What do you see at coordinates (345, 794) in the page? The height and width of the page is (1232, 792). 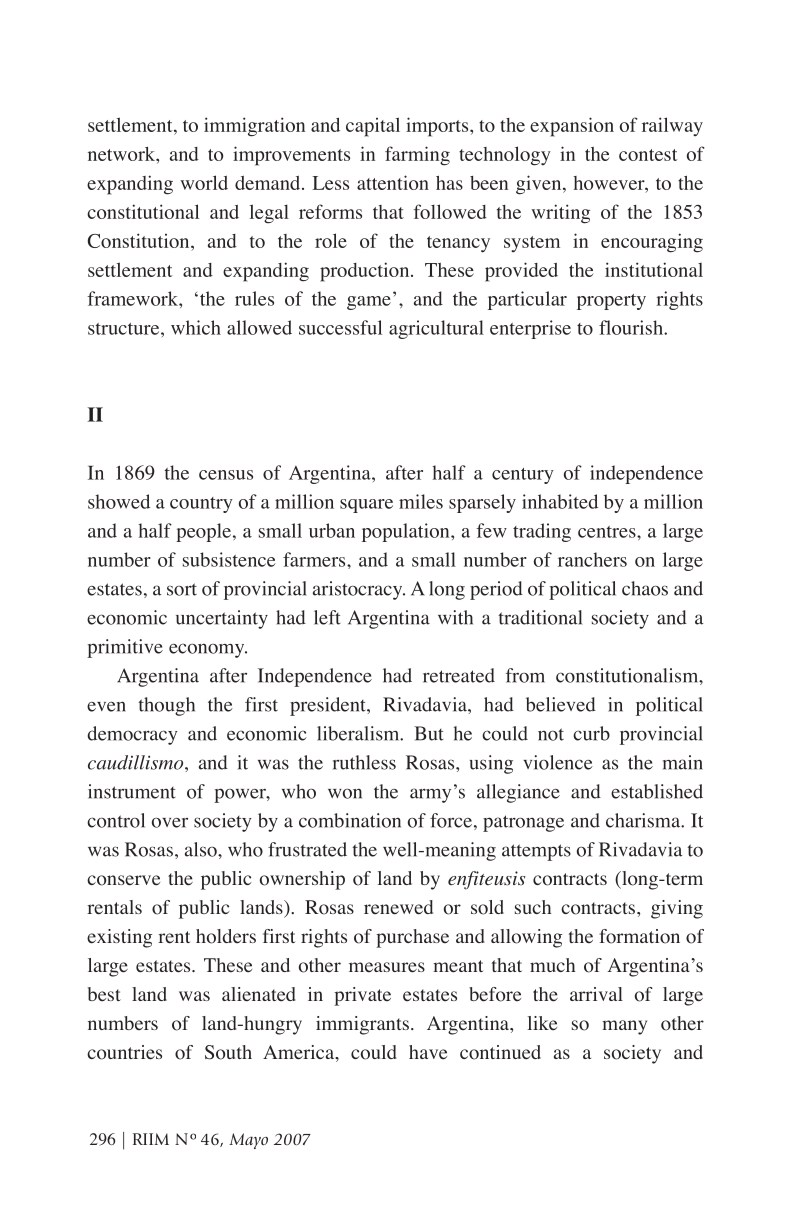 I see `won` at bounding box center [345, 794].
